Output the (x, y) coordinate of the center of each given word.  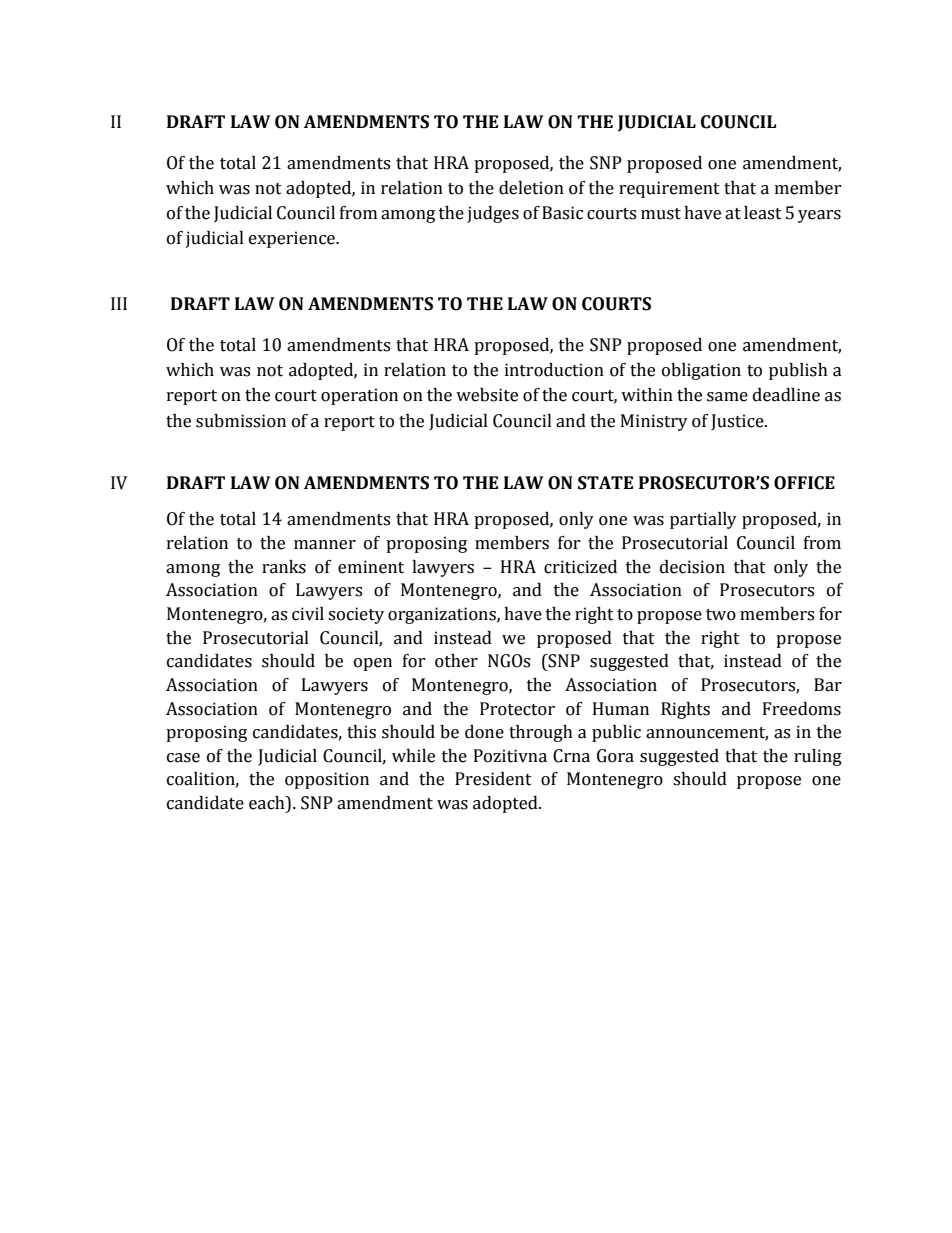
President (493, 779)
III (119, 303)
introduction (554, 370)
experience (293, 239)
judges (493, 214)
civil (308, 614)
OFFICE (804, 483)
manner (325, 545)
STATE (605, 483)
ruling (818, 757)
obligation (701, 371)
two (721, 615)
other (456, 661)
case (183, 758)
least (763, 213)
